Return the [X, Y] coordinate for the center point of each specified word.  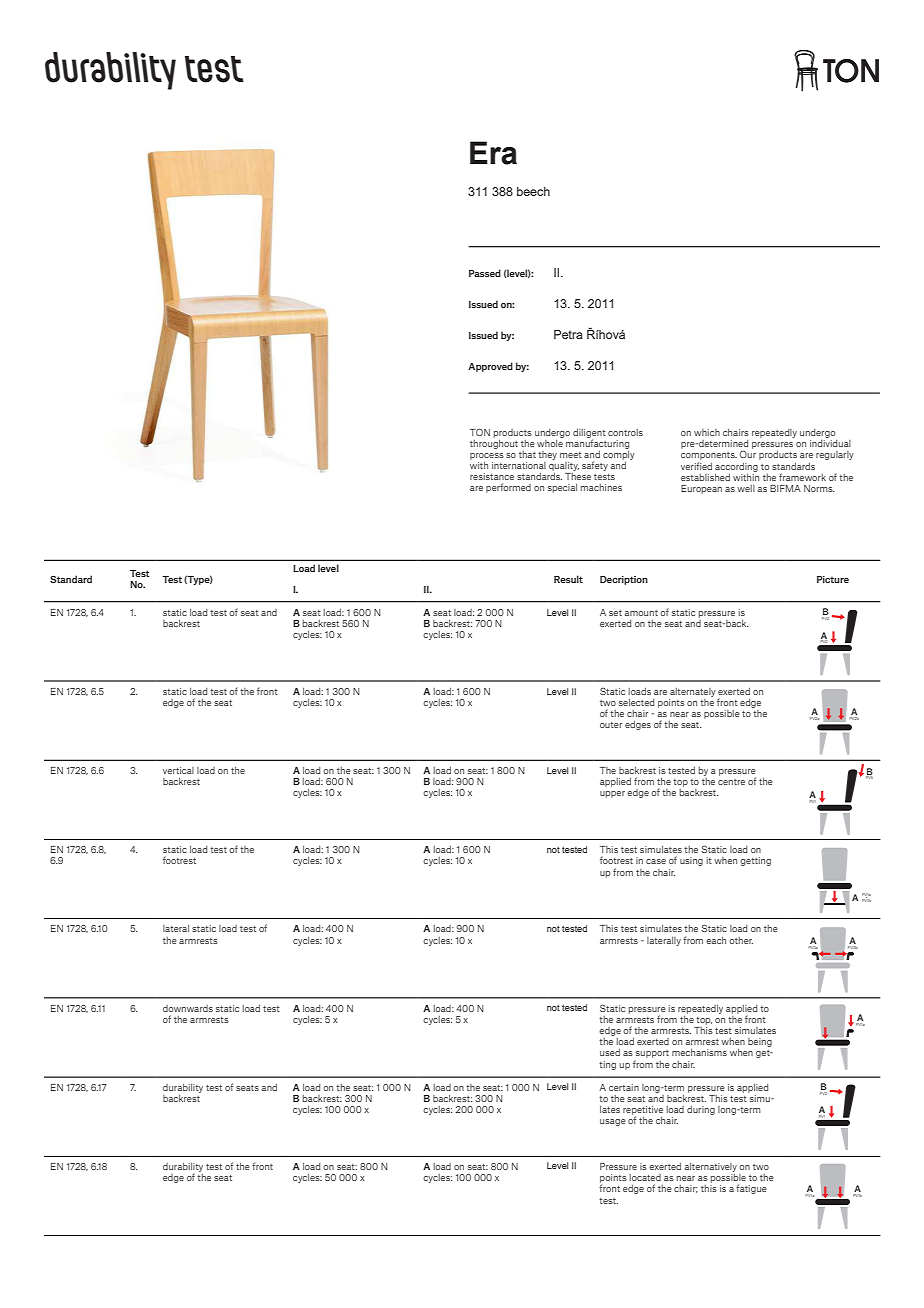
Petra [568, 334]
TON [480, 432]
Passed [485, 273]
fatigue [751, 1189]
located [645, 1177]
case [656, 861]
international [519, 465]
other [741, 940]
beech [533, 191]
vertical [178, 770]
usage [613, 1122]
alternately [693, 692]
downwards [188, 1008]
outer [611, 725]
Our [748, 454]
